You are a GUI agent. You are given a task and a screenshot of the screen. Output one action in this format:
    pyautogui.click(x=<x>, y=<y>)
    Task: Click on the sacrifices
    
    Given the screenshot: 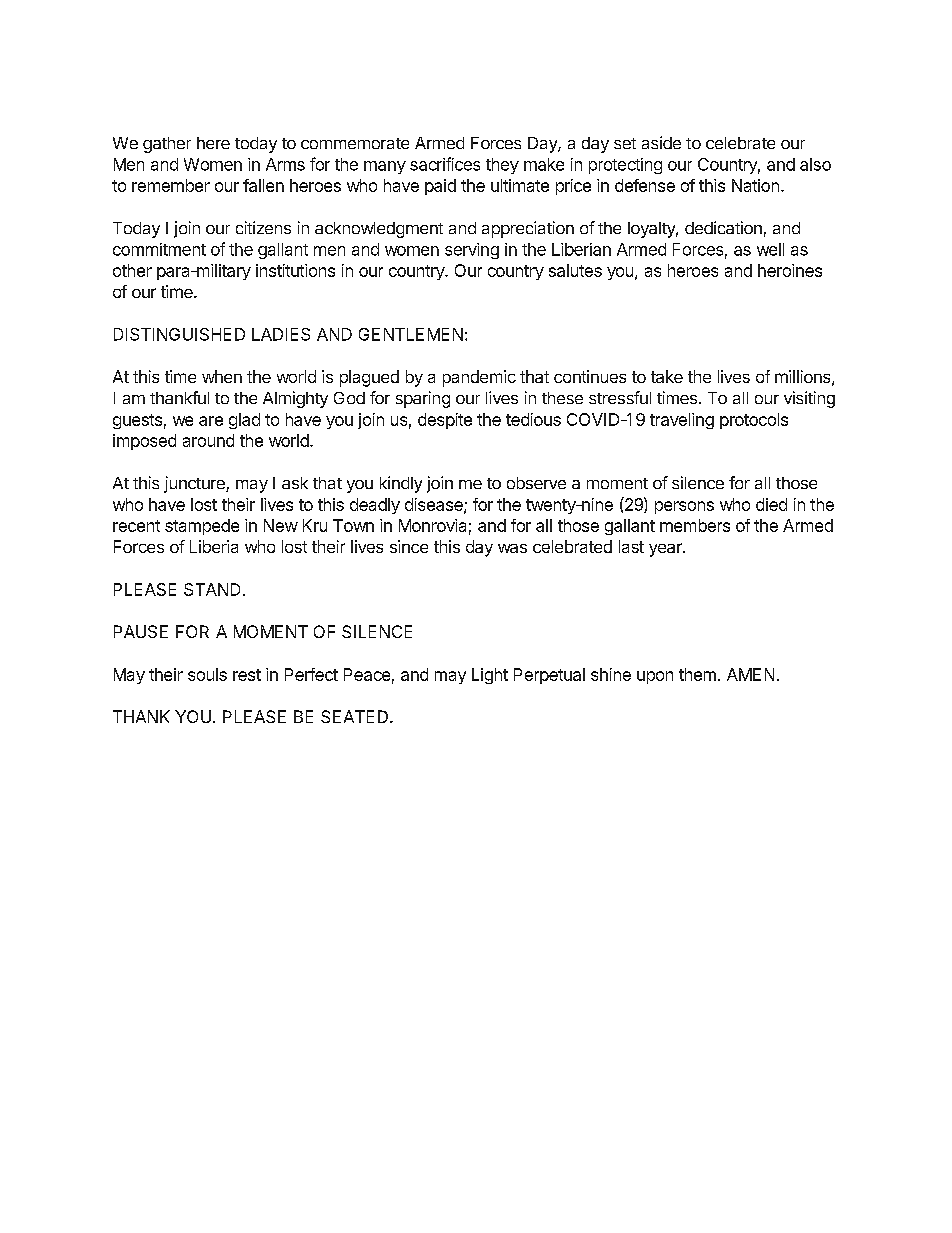 What is the action you would take?
    pyautogui.click(x=445, y=164)
